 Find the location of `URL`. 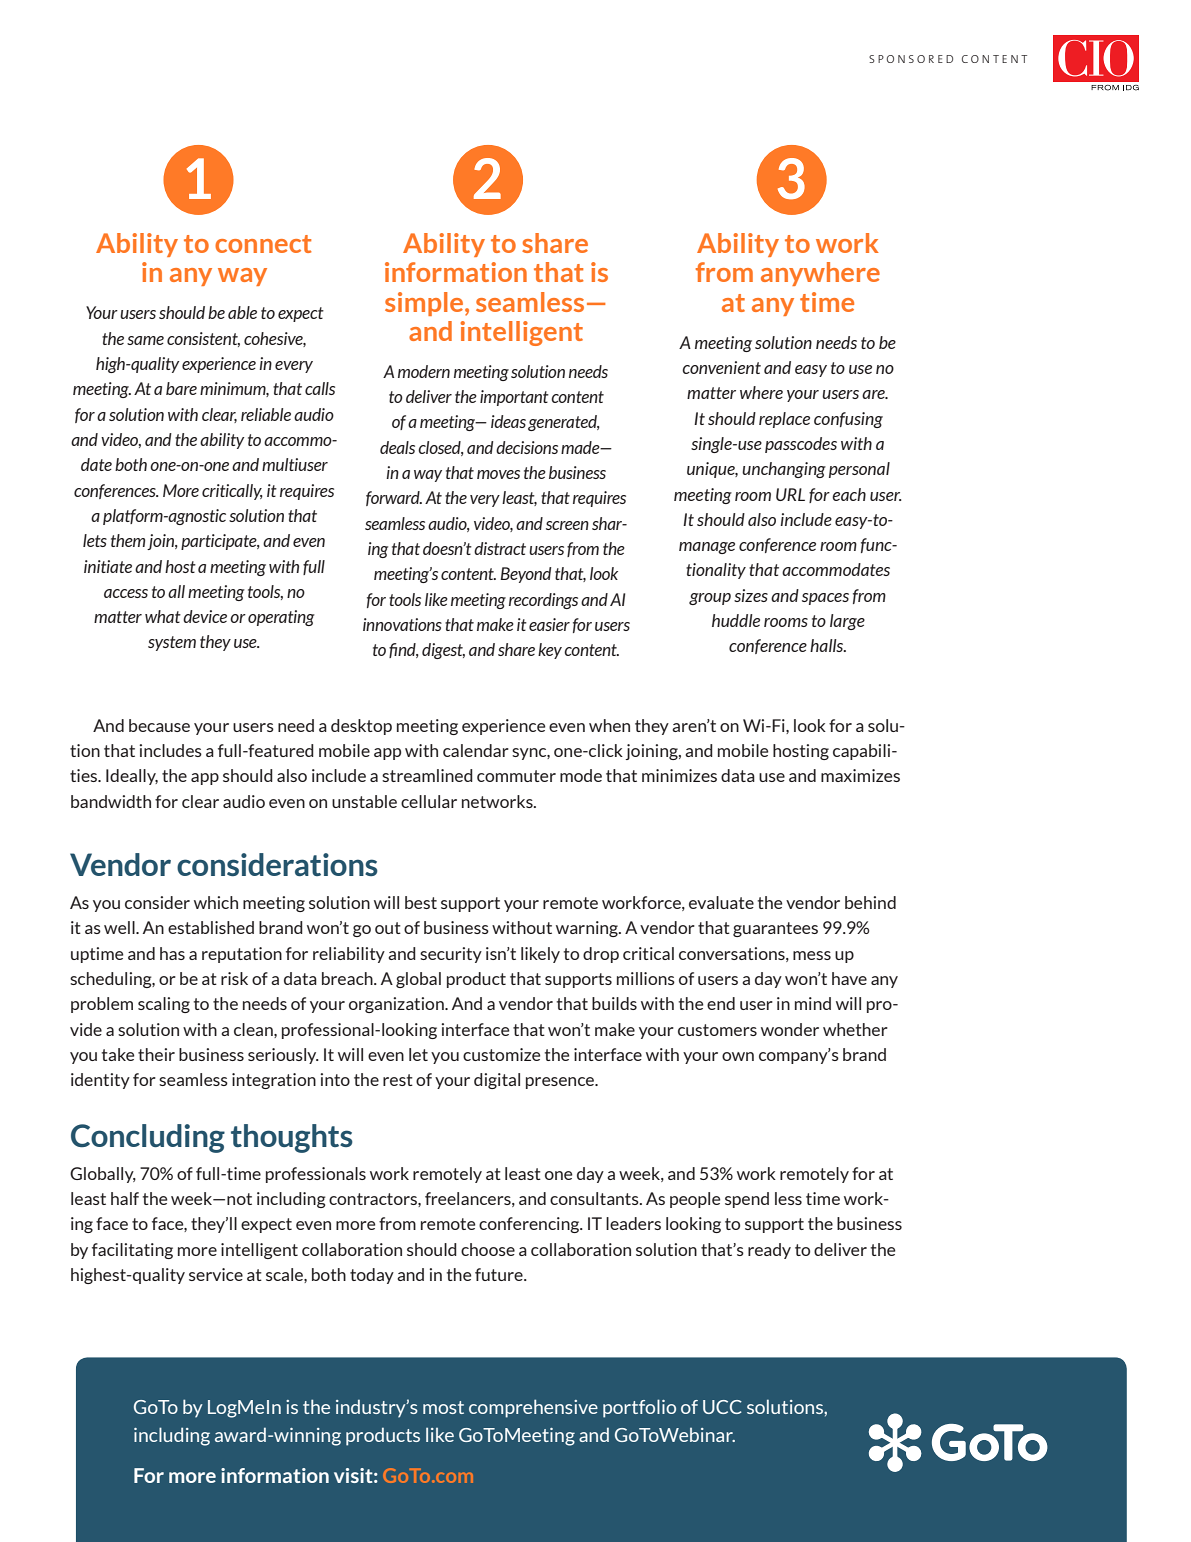

URL is located at coordinates (790, 494).
